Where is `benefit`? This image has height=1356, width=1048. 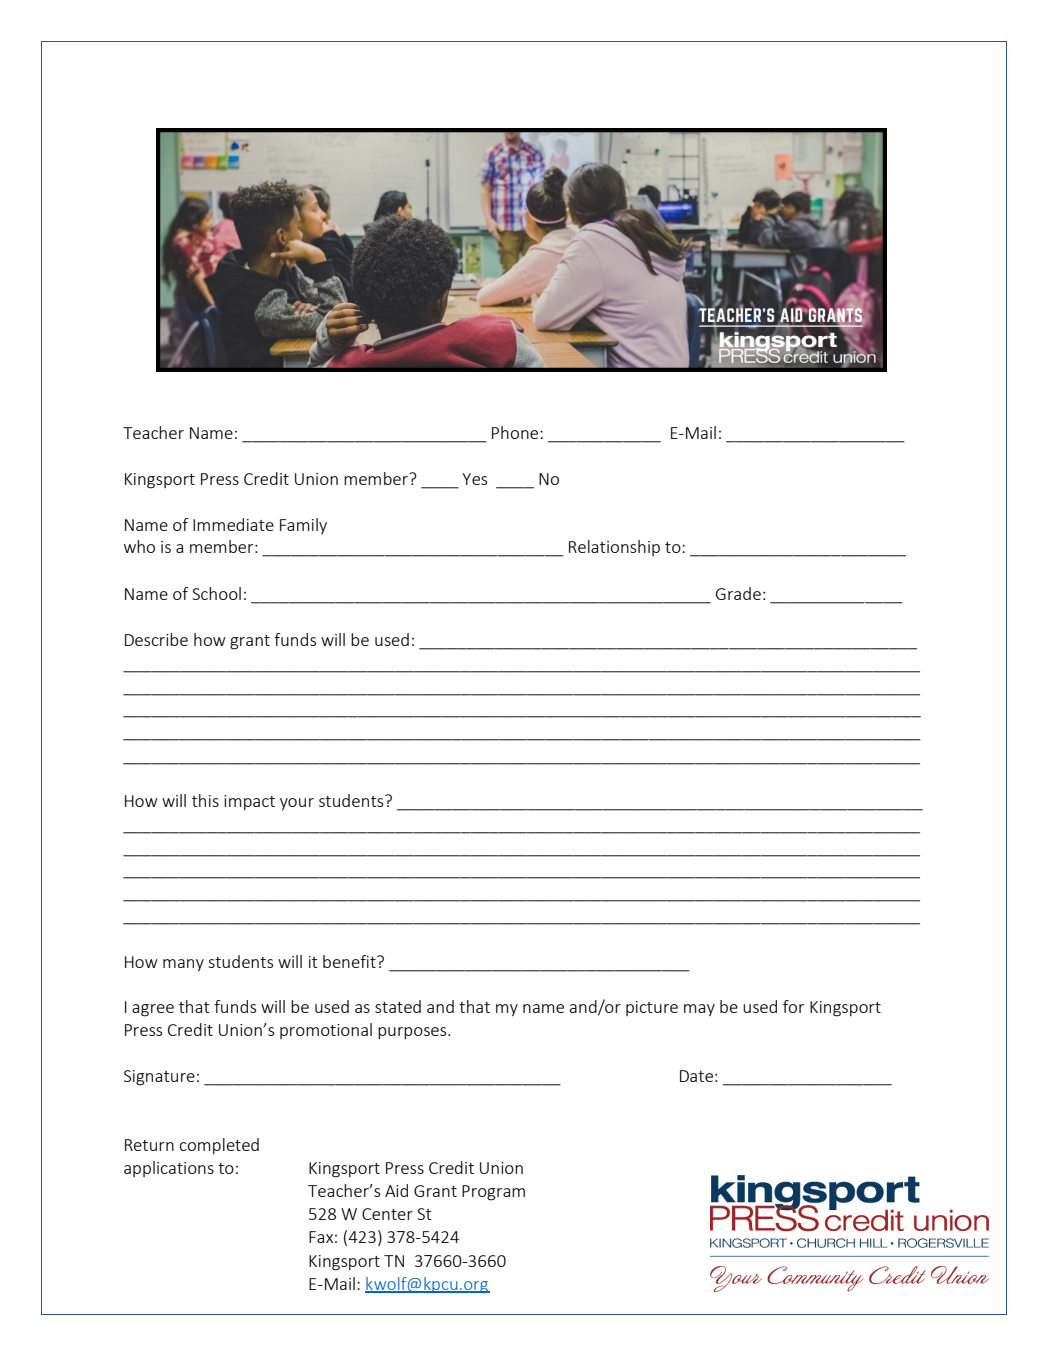
benefit is located at coordinates (350, 961).
